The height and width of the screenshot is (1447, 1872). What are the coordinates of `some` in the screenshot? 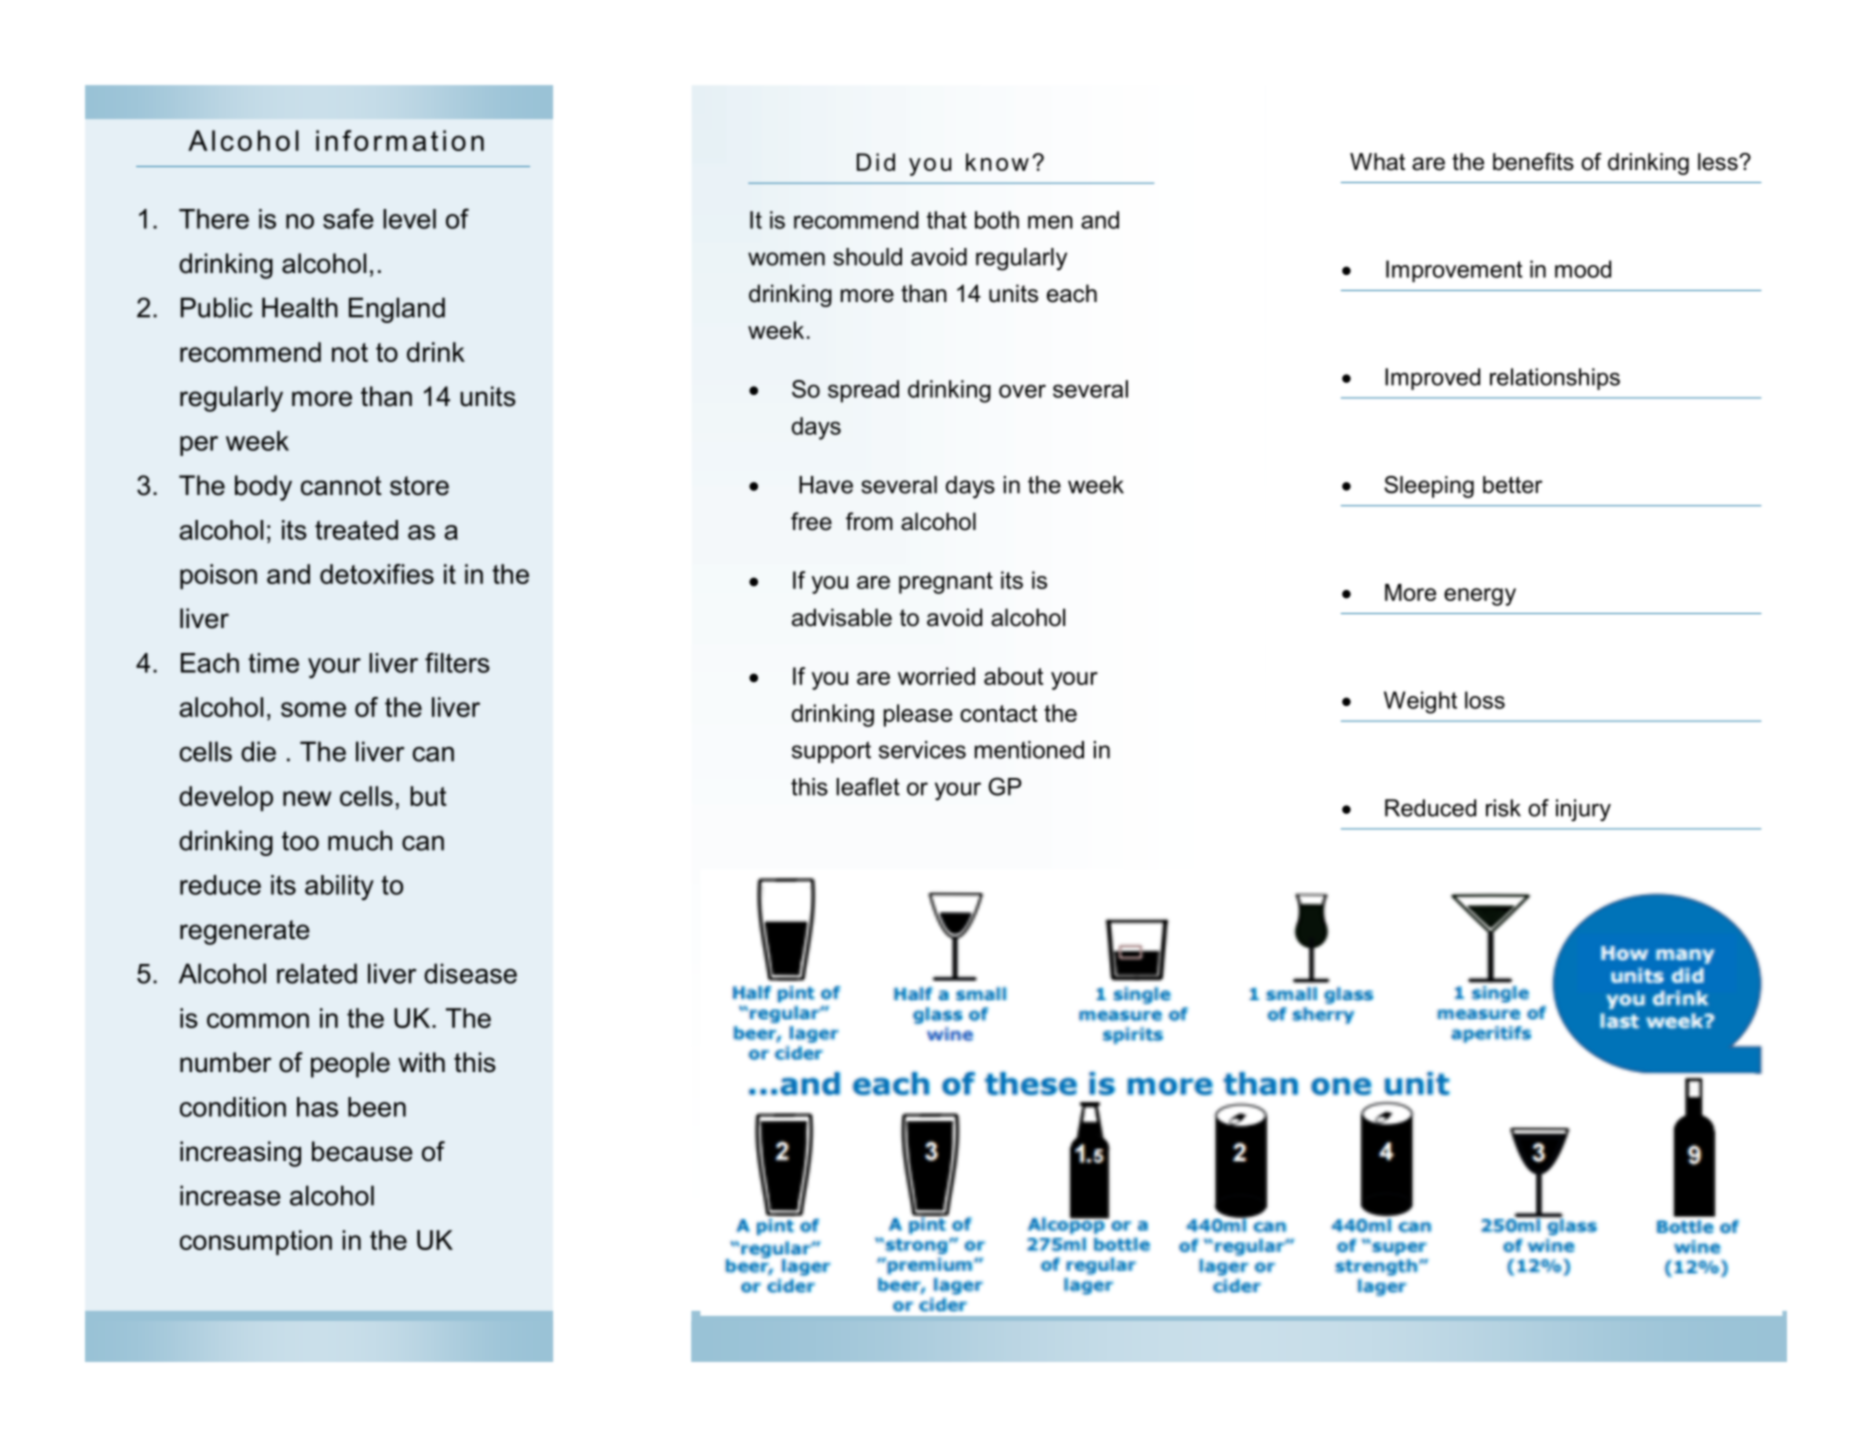 It's located at (313, 709).
